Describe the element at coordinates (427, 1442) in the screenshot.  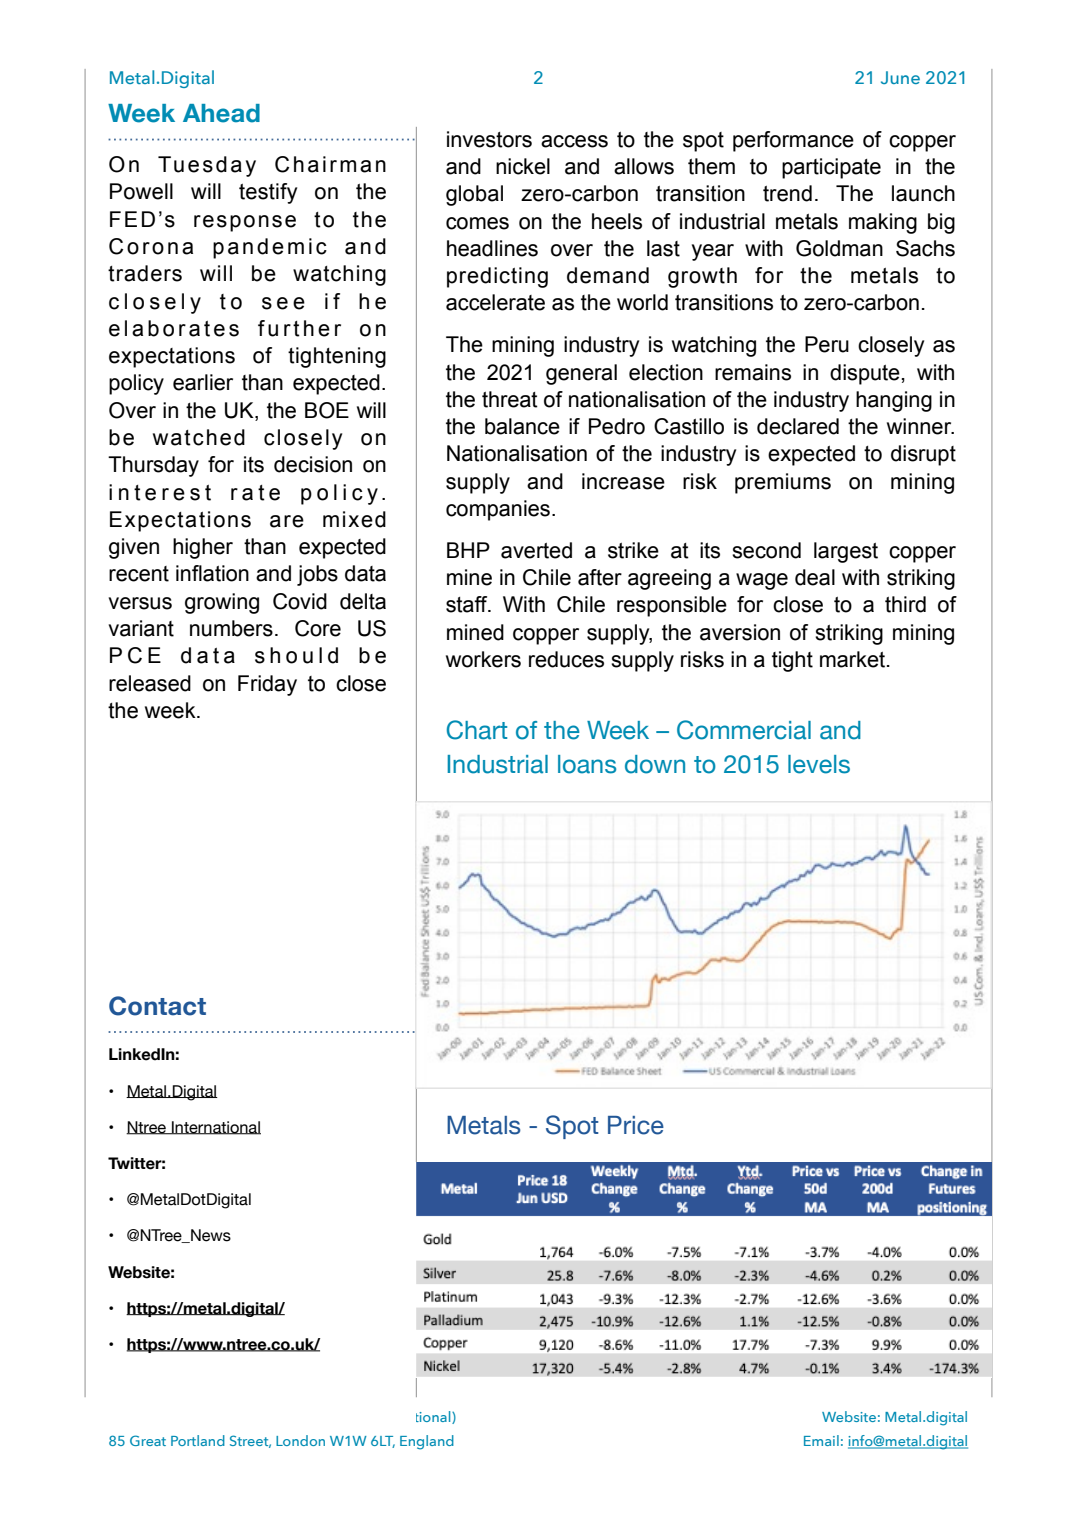
I see `England` at that location.
